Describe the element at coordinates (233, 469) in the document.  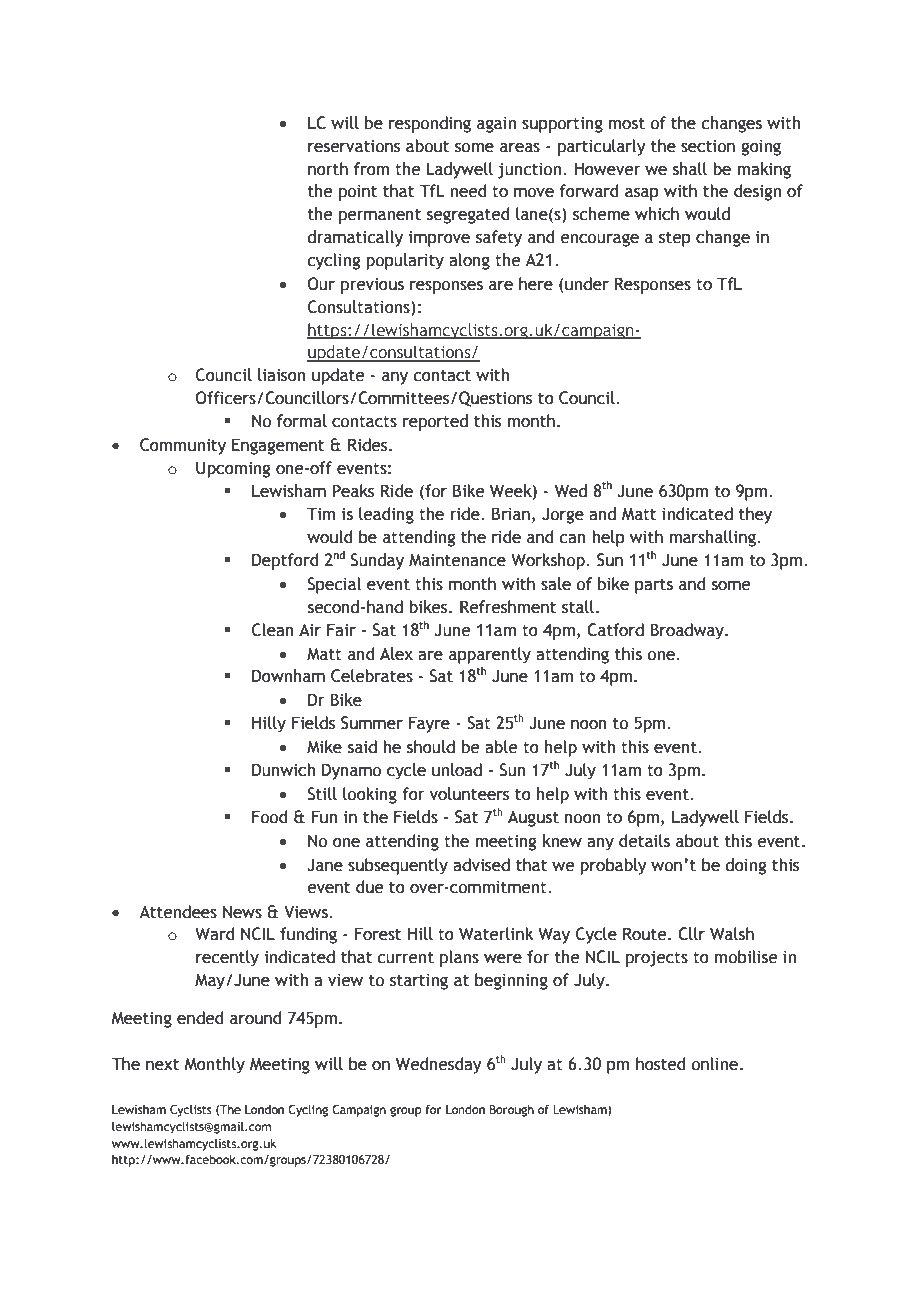
I see `Upcoming` at that location.
